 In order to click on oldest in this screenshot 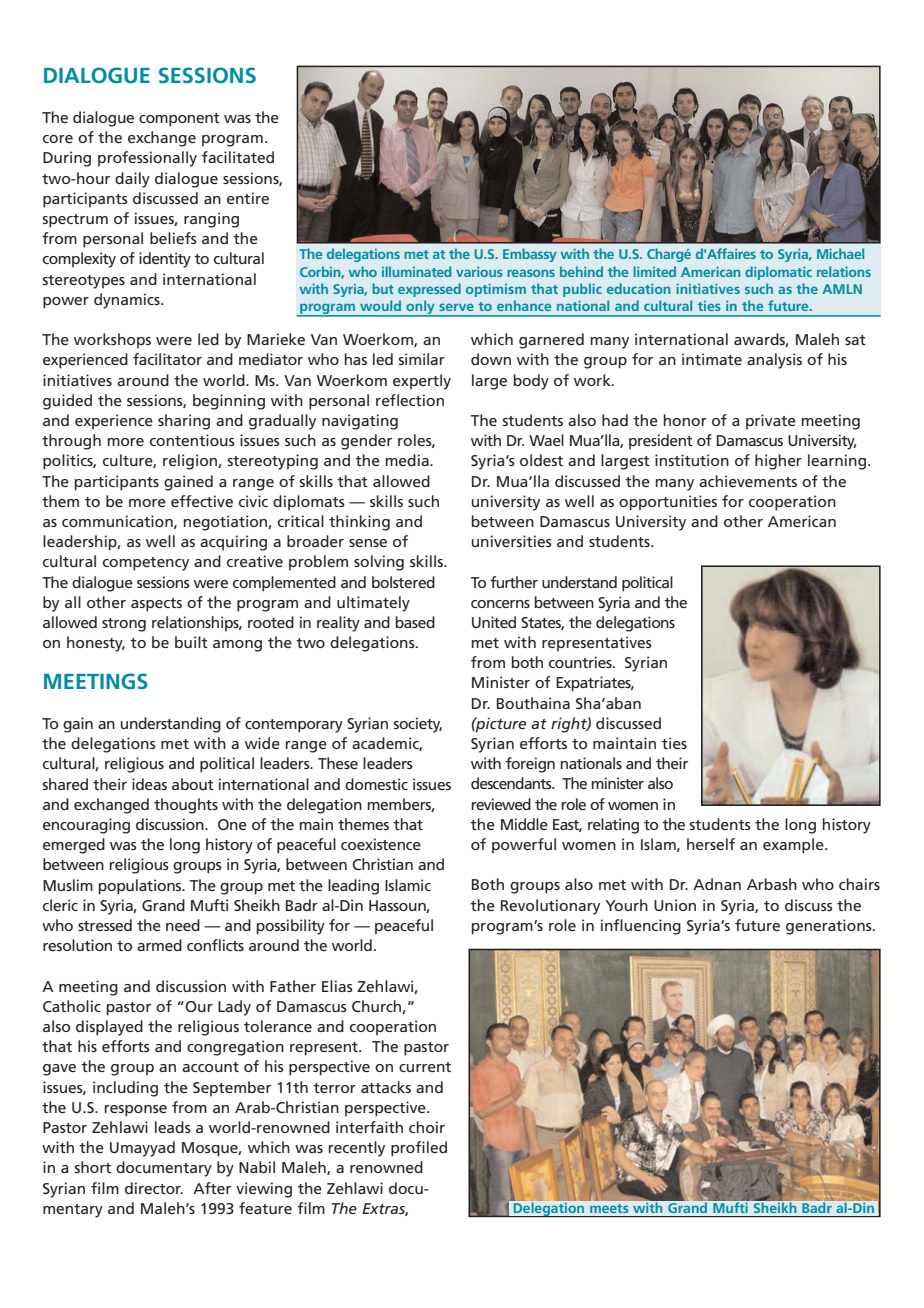, I will do `click(541, 460)`.
